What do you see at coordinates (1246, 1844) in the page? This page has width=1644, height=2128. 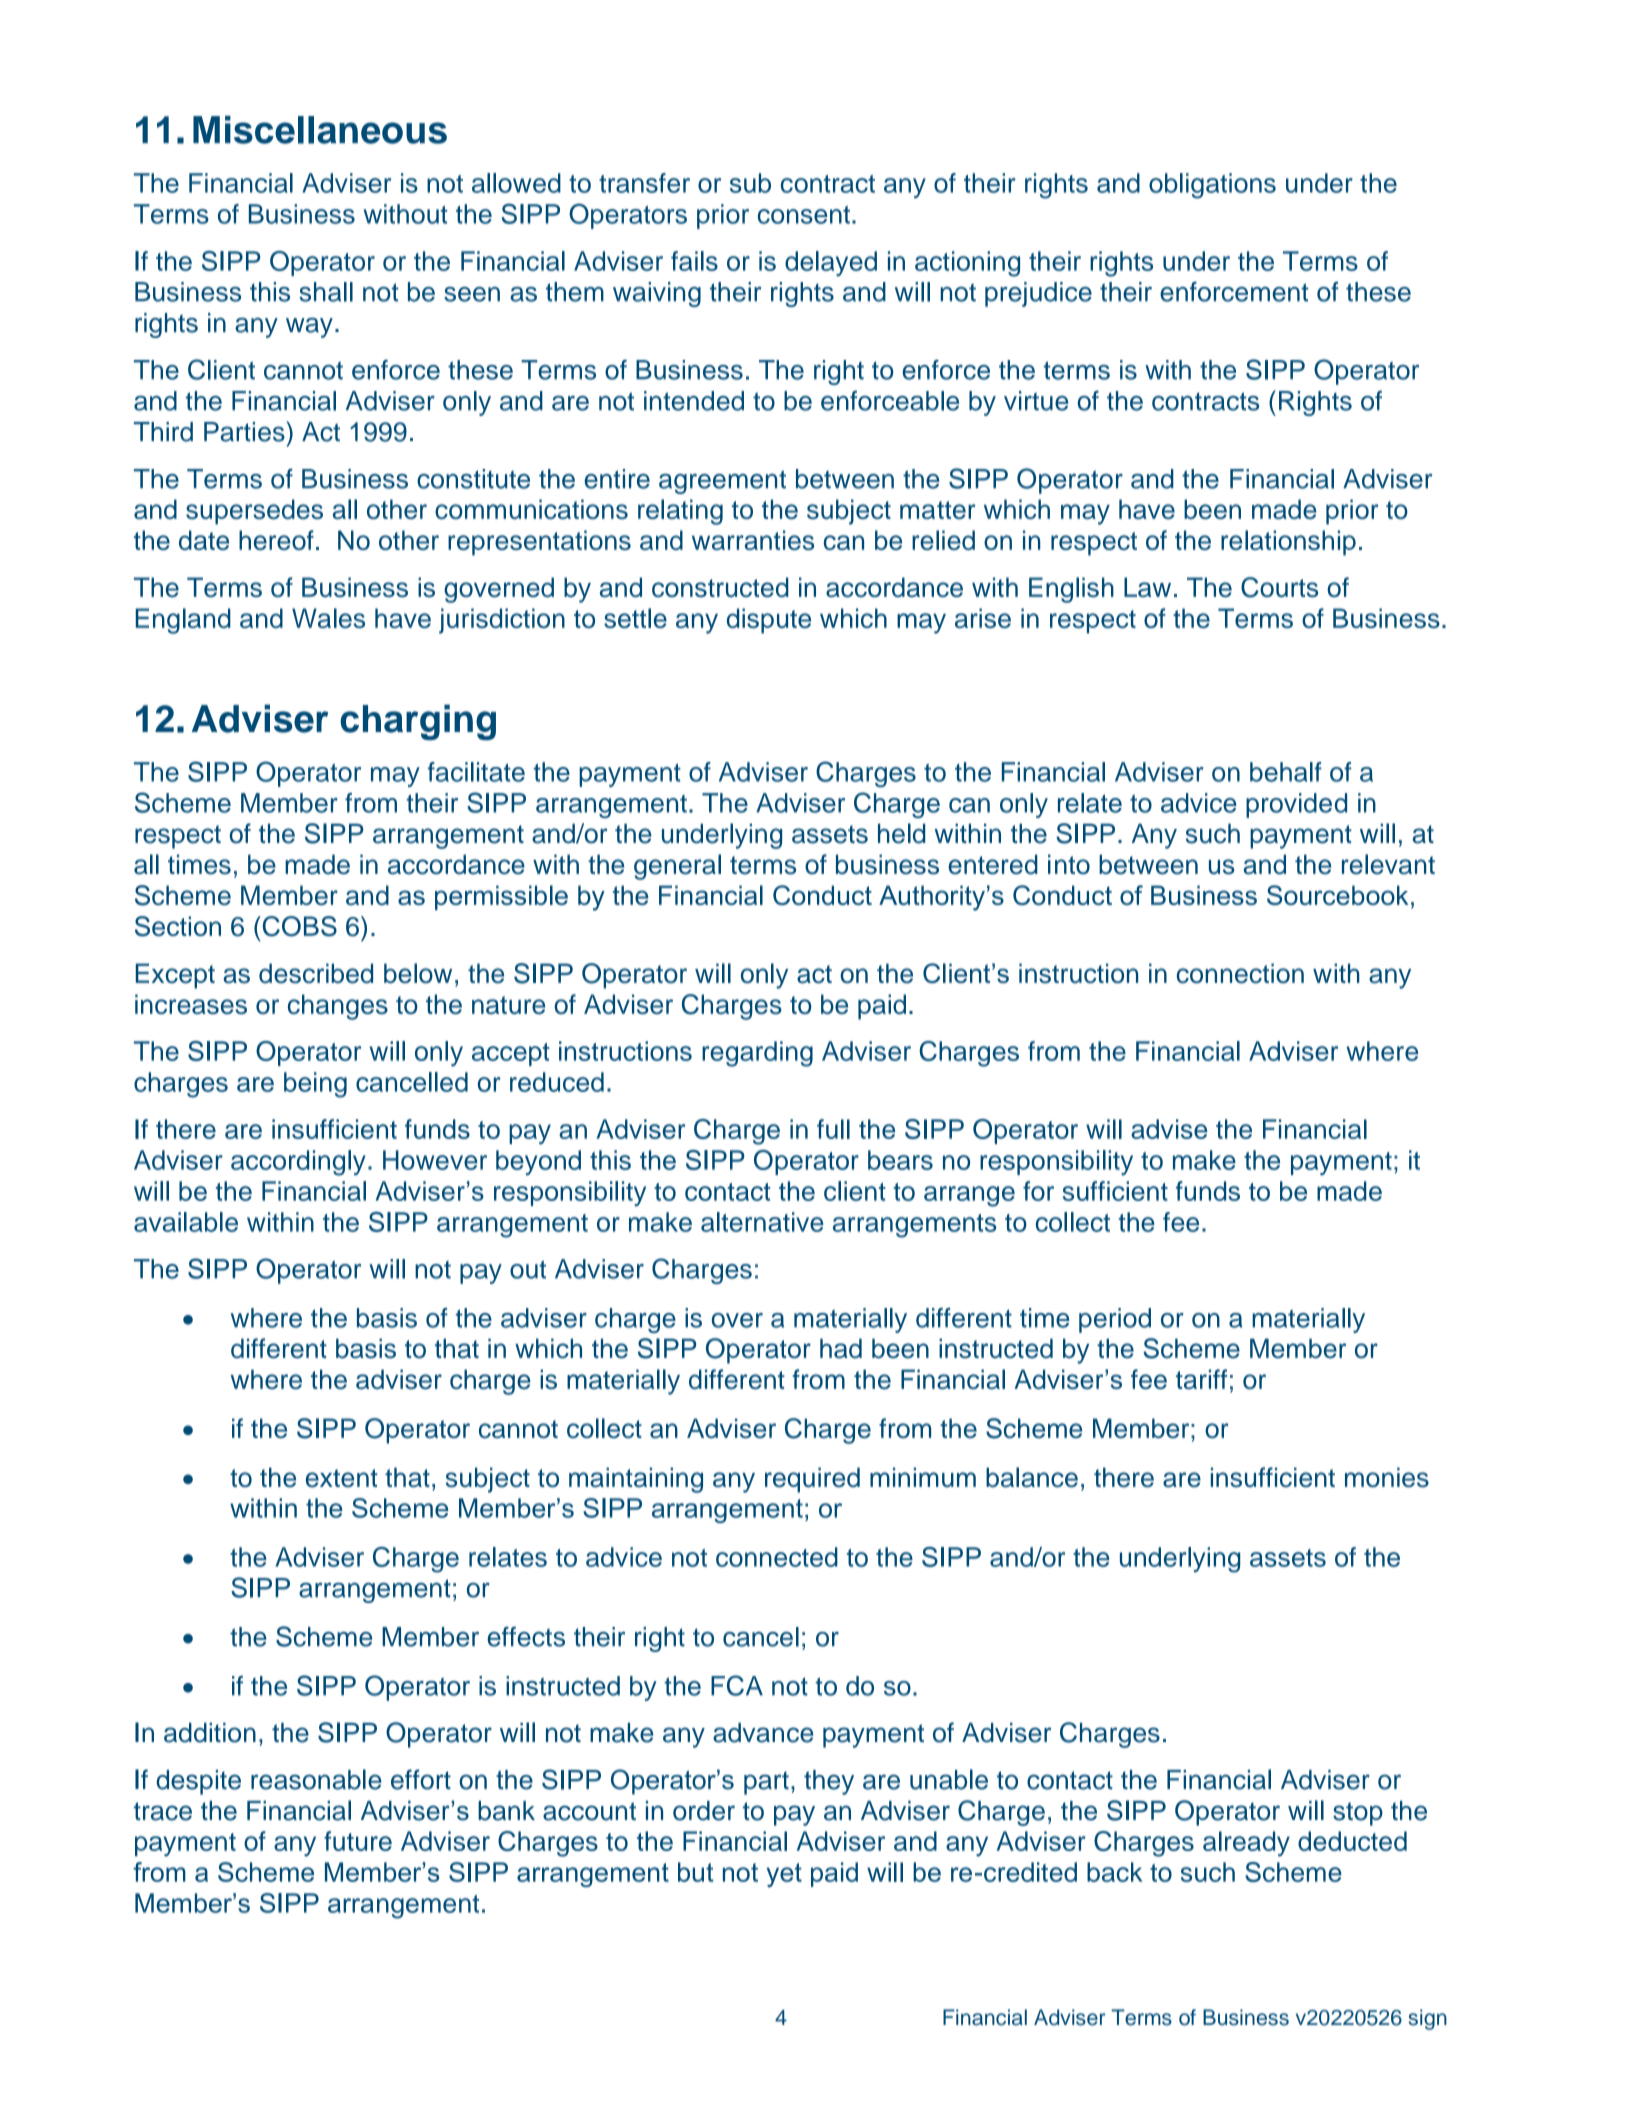 I see `already` at bounding box center [1246, 1844].
